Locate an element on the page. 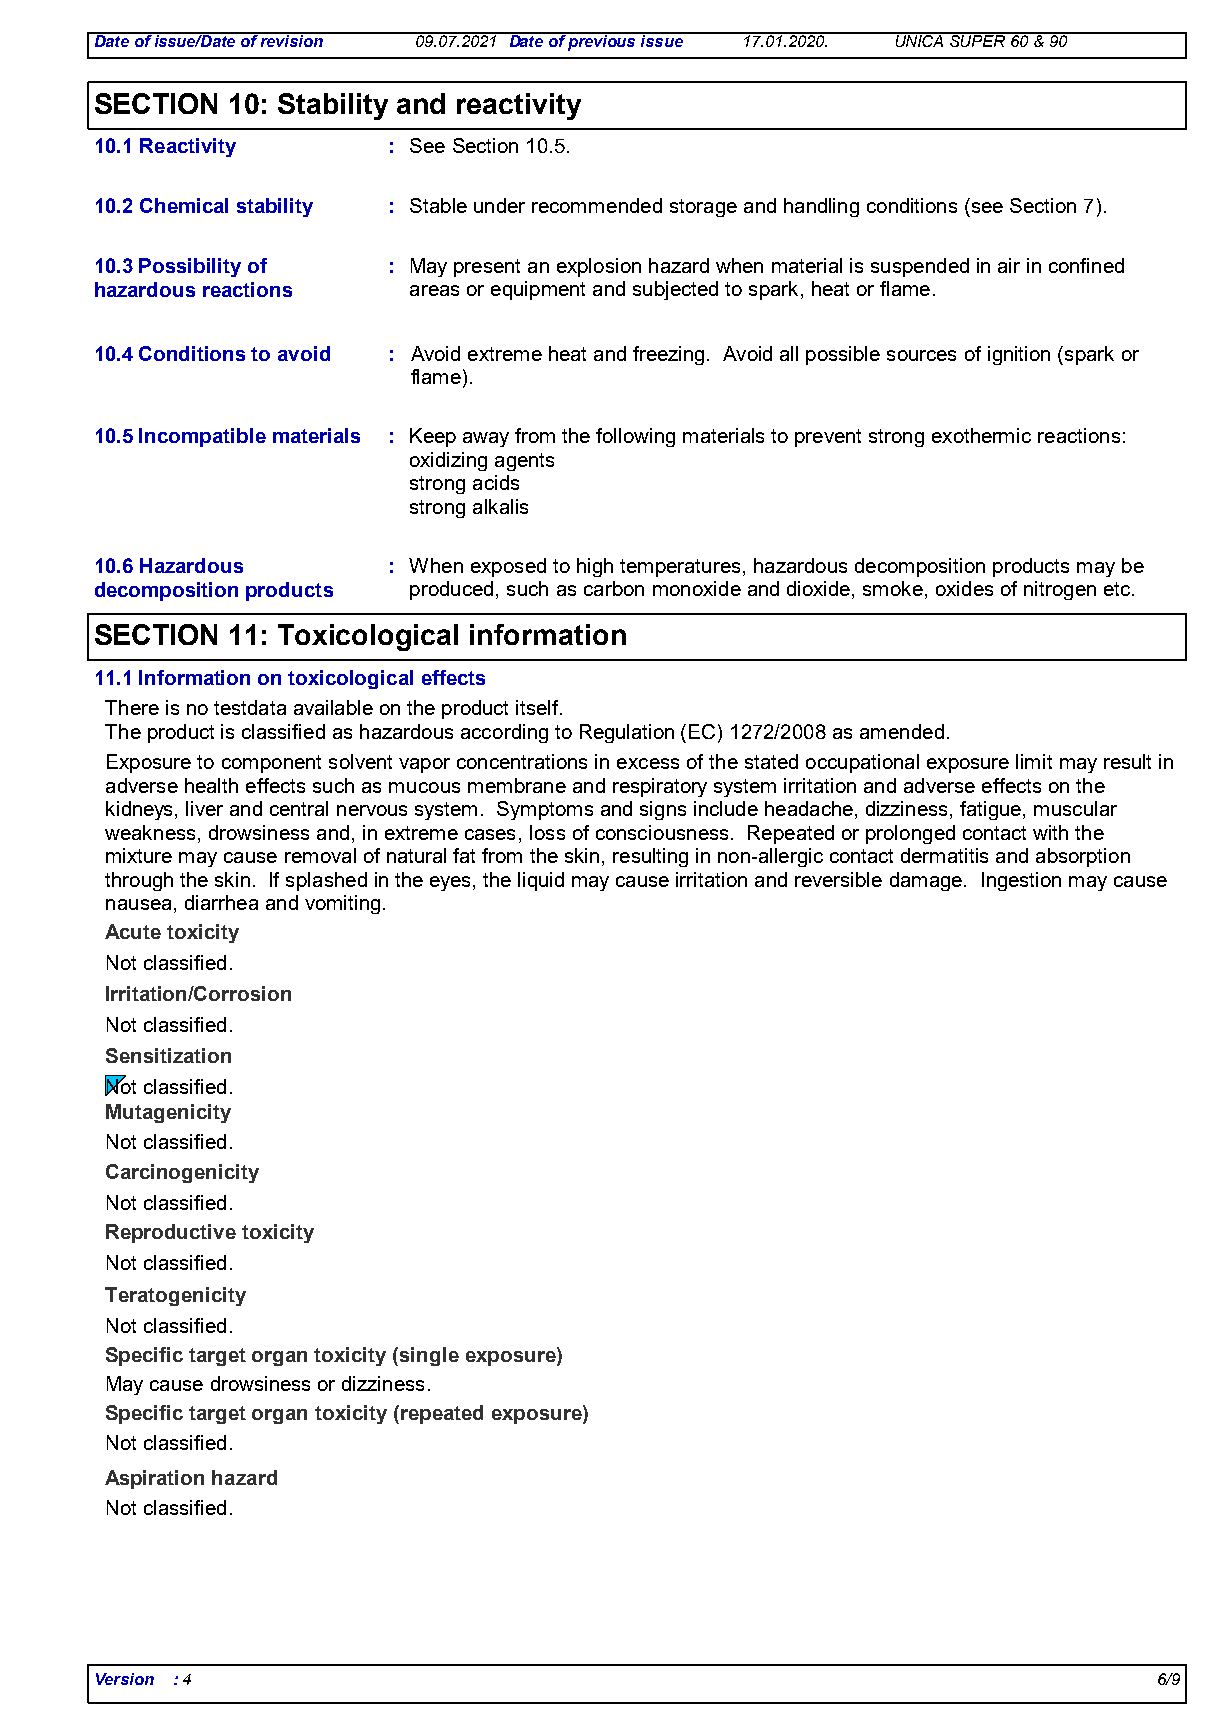  Ingestion is located at coordinates (1021, 881).
